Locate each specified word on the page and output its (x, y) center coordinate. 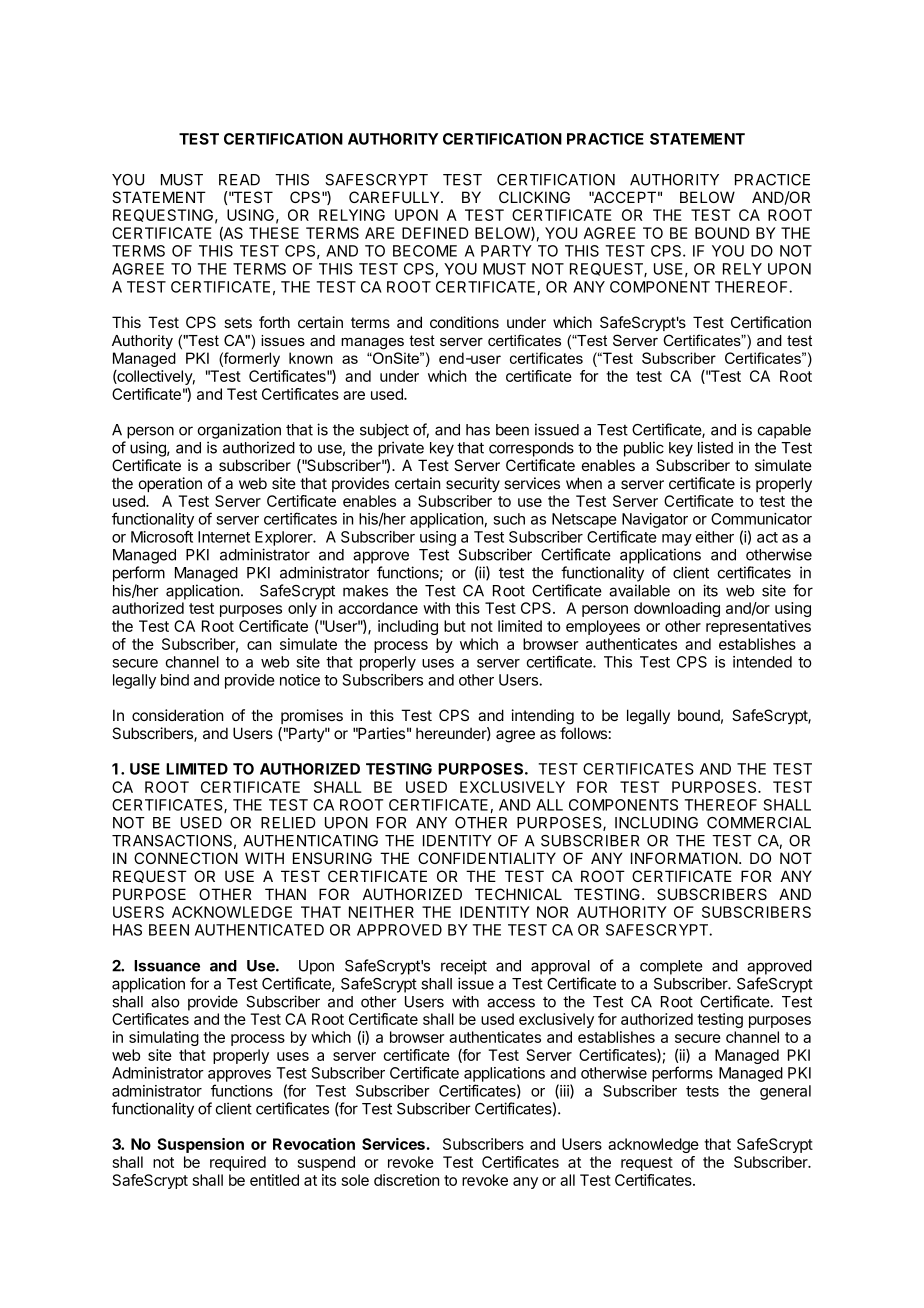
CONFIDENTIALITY (487, 858)
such (509, 519)
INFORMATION (684, 858)
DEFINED (435, 233)
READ (239, 180)
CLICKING (534, 197)
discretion (407, 1180)
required (238, 1163)
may (677, 540)
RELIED (288, 823)
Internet (224, 537)
